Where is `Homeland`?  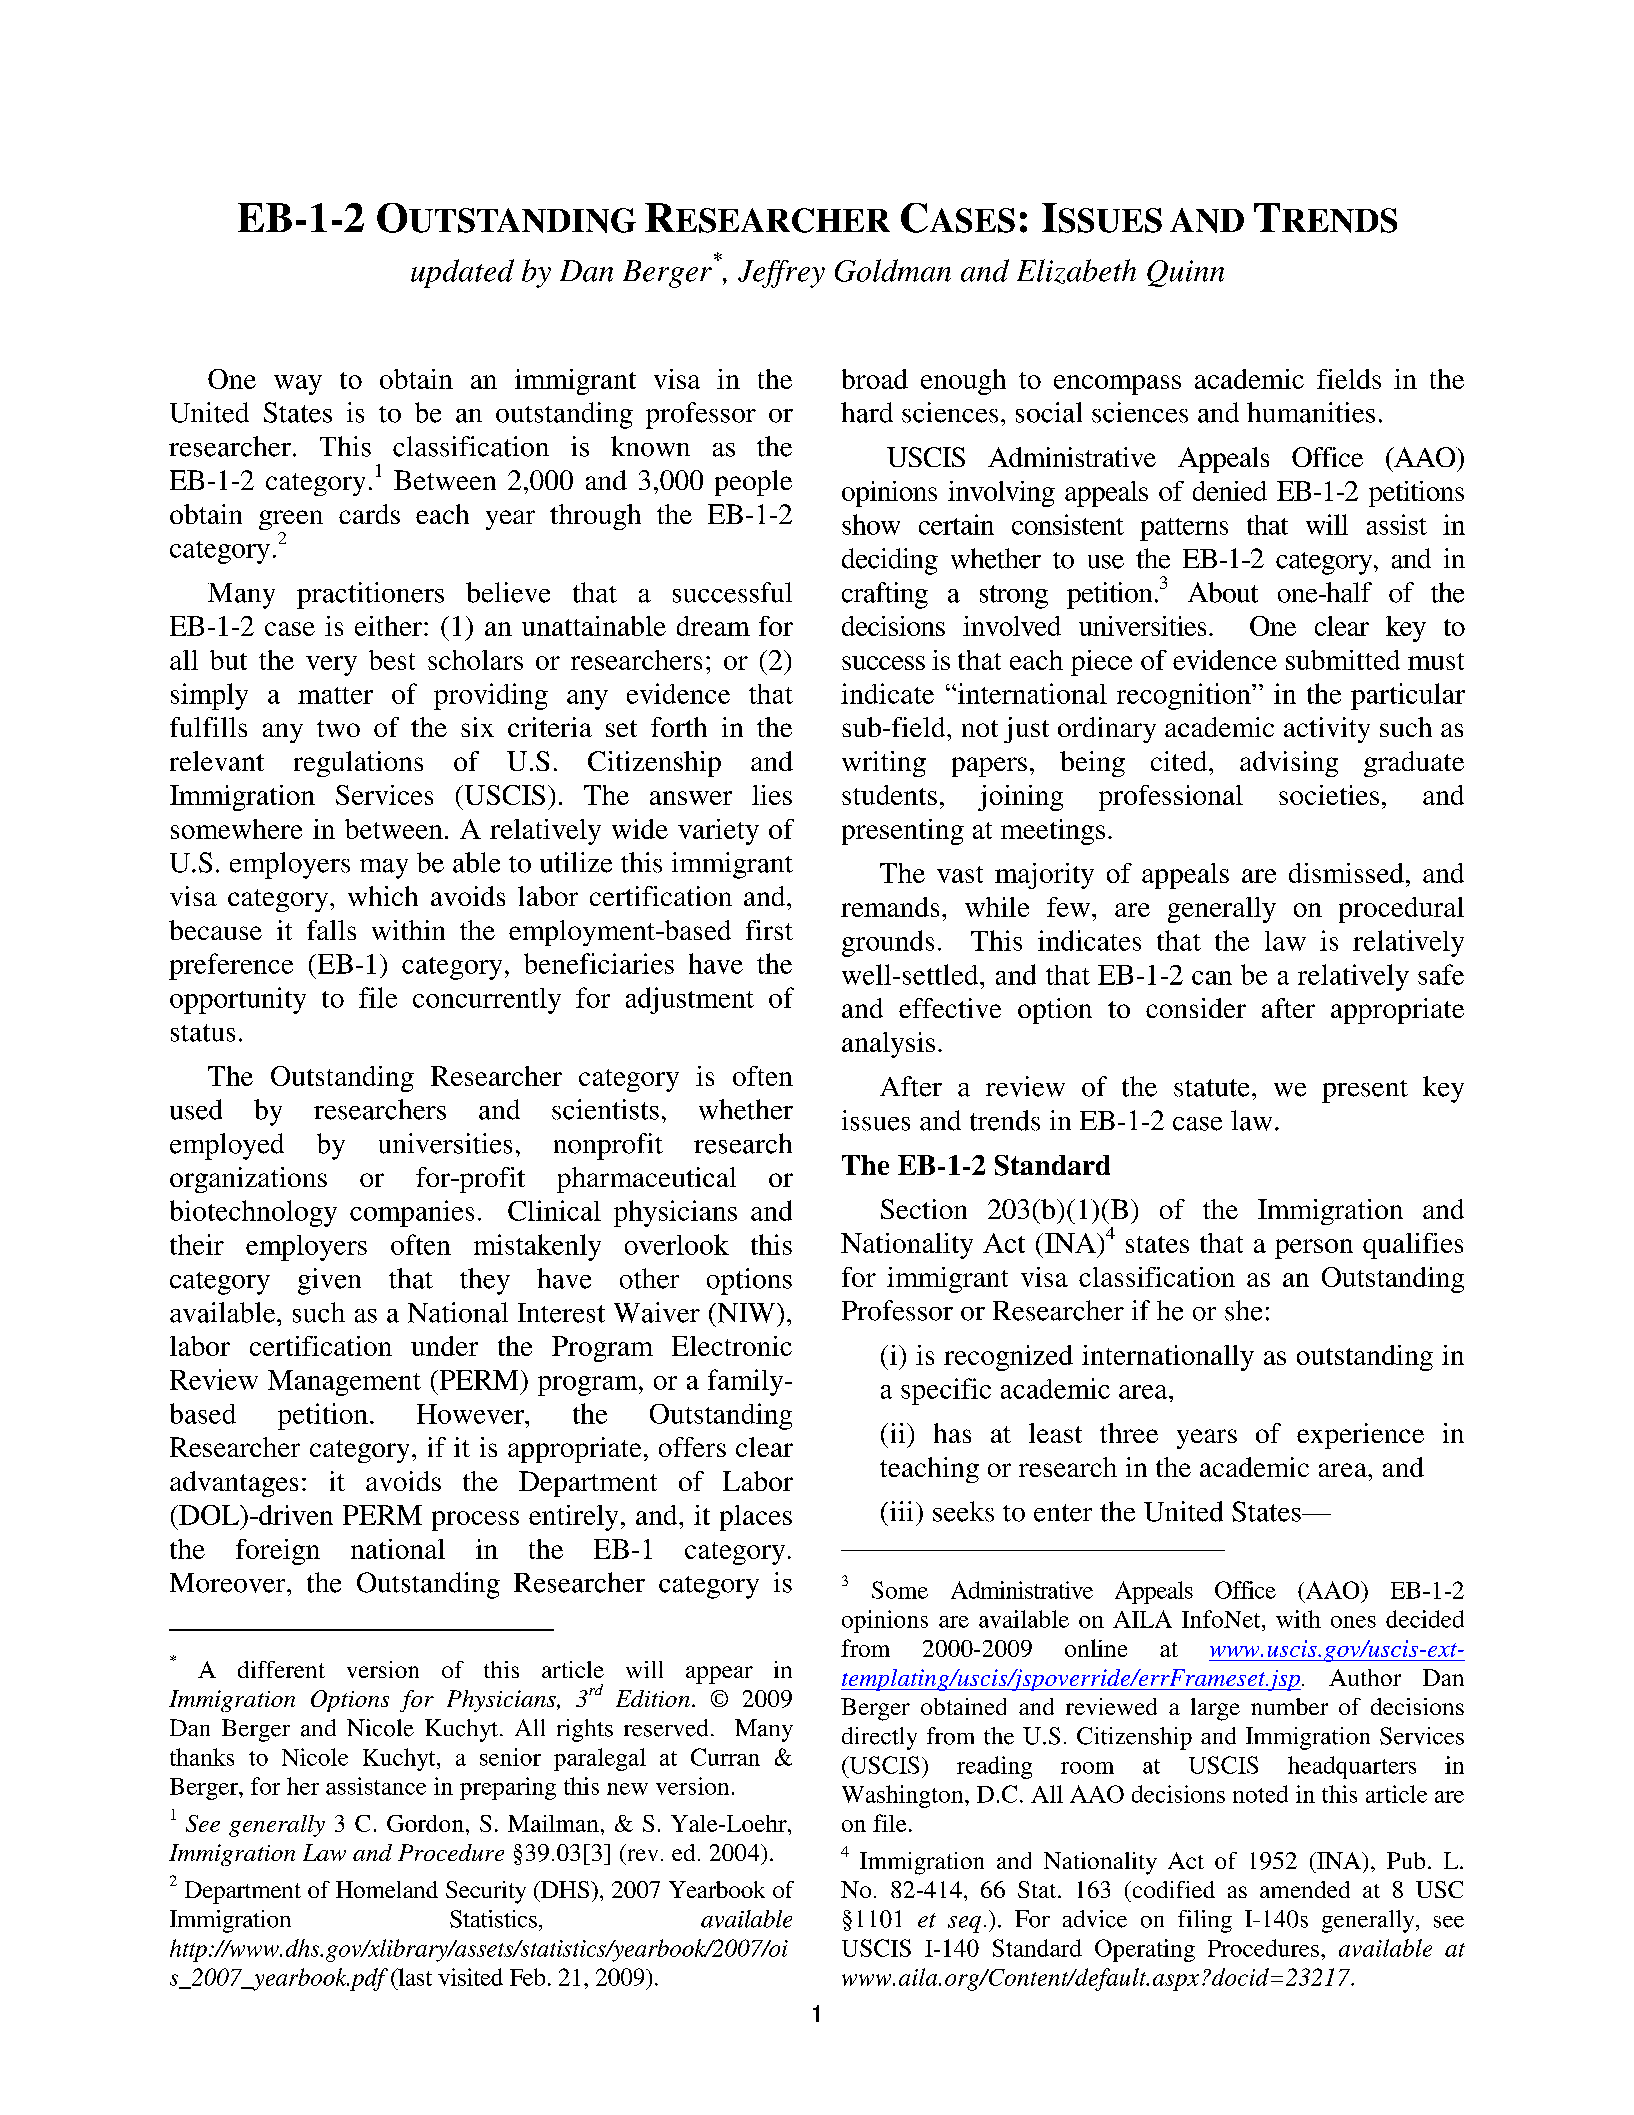
Homeland is located at coordinates (387, 1889).
